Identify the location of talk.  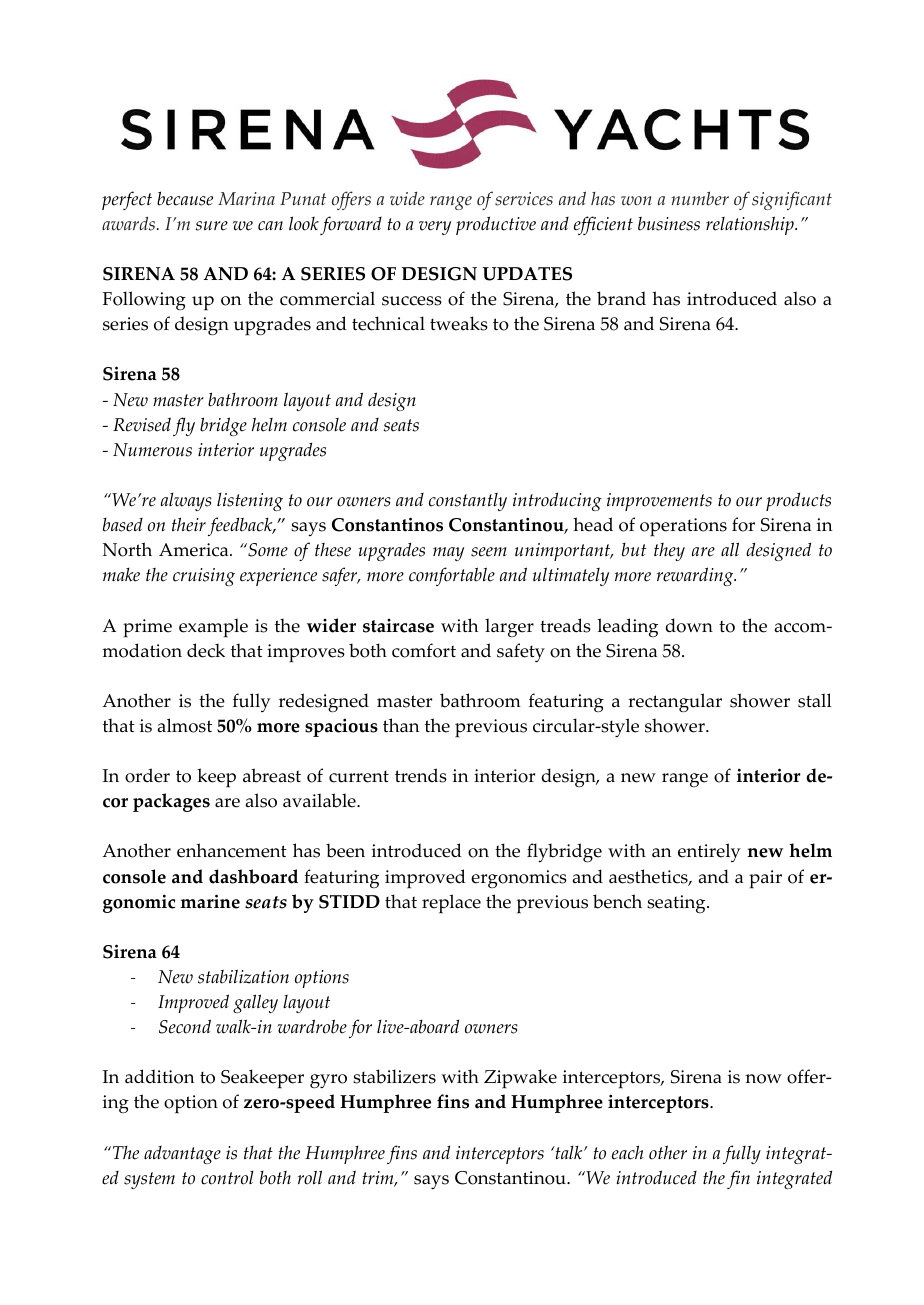
(569, 1153).
